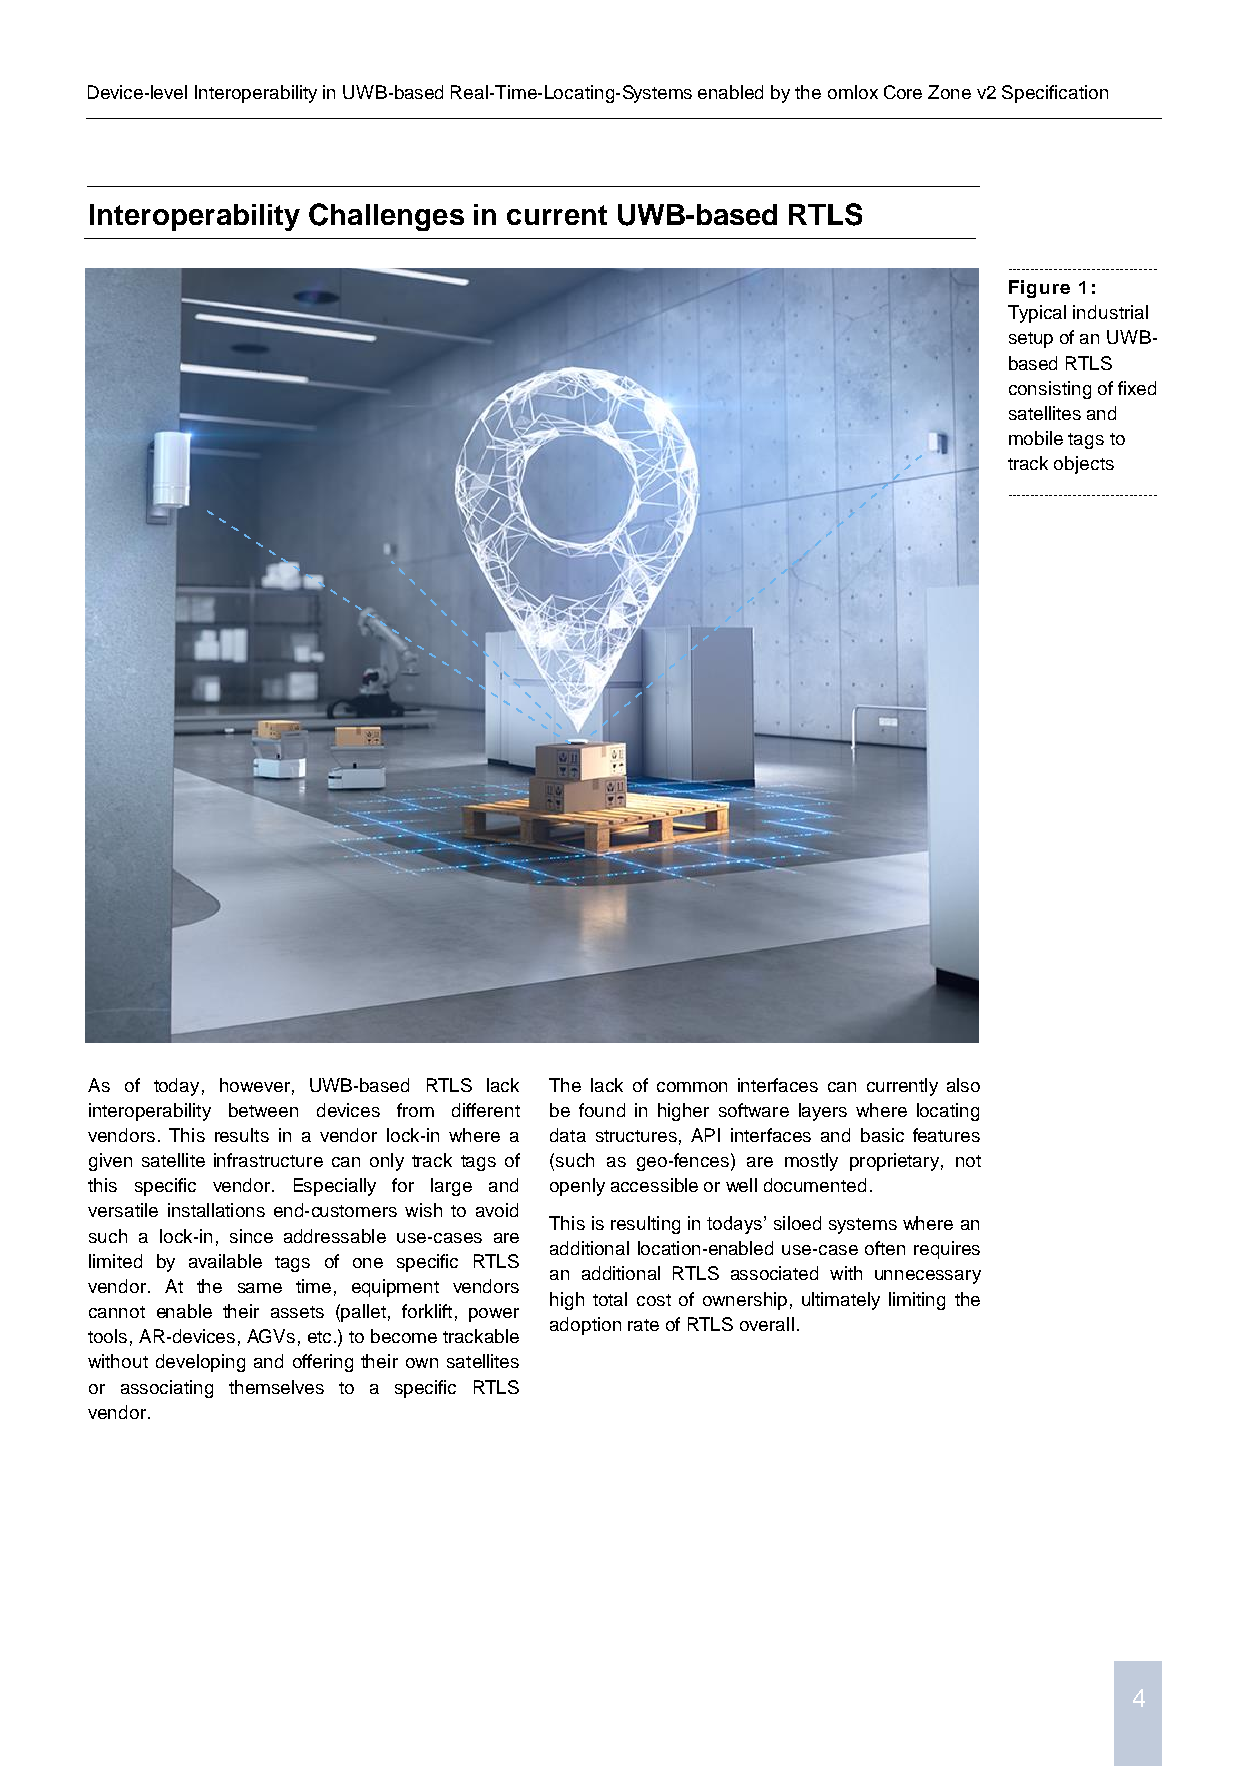 Image resolution: width=1248 pixels, height=1766 pixels. Describe the element at coordinates (949, 92) in the screenshot. I see `Zone` at that location.
